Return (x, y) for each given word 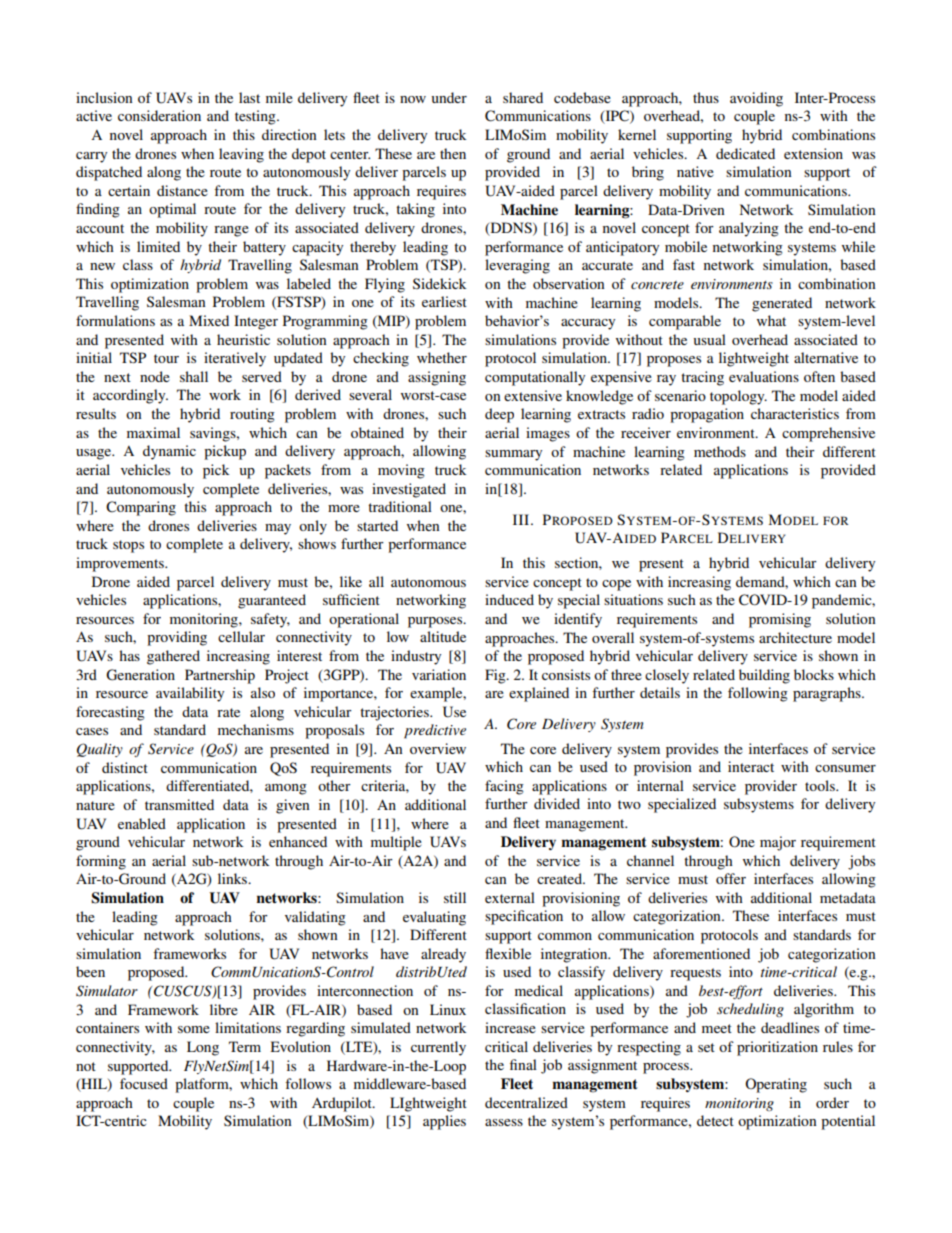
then (453, 153)
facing (504, 787)
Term (245, 1046)
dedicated (745, 153)
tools (821, 785)
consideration (159, 115)
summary (513, 455)
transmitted (179, 804)
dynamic (169, 452)
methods (720, 451)
